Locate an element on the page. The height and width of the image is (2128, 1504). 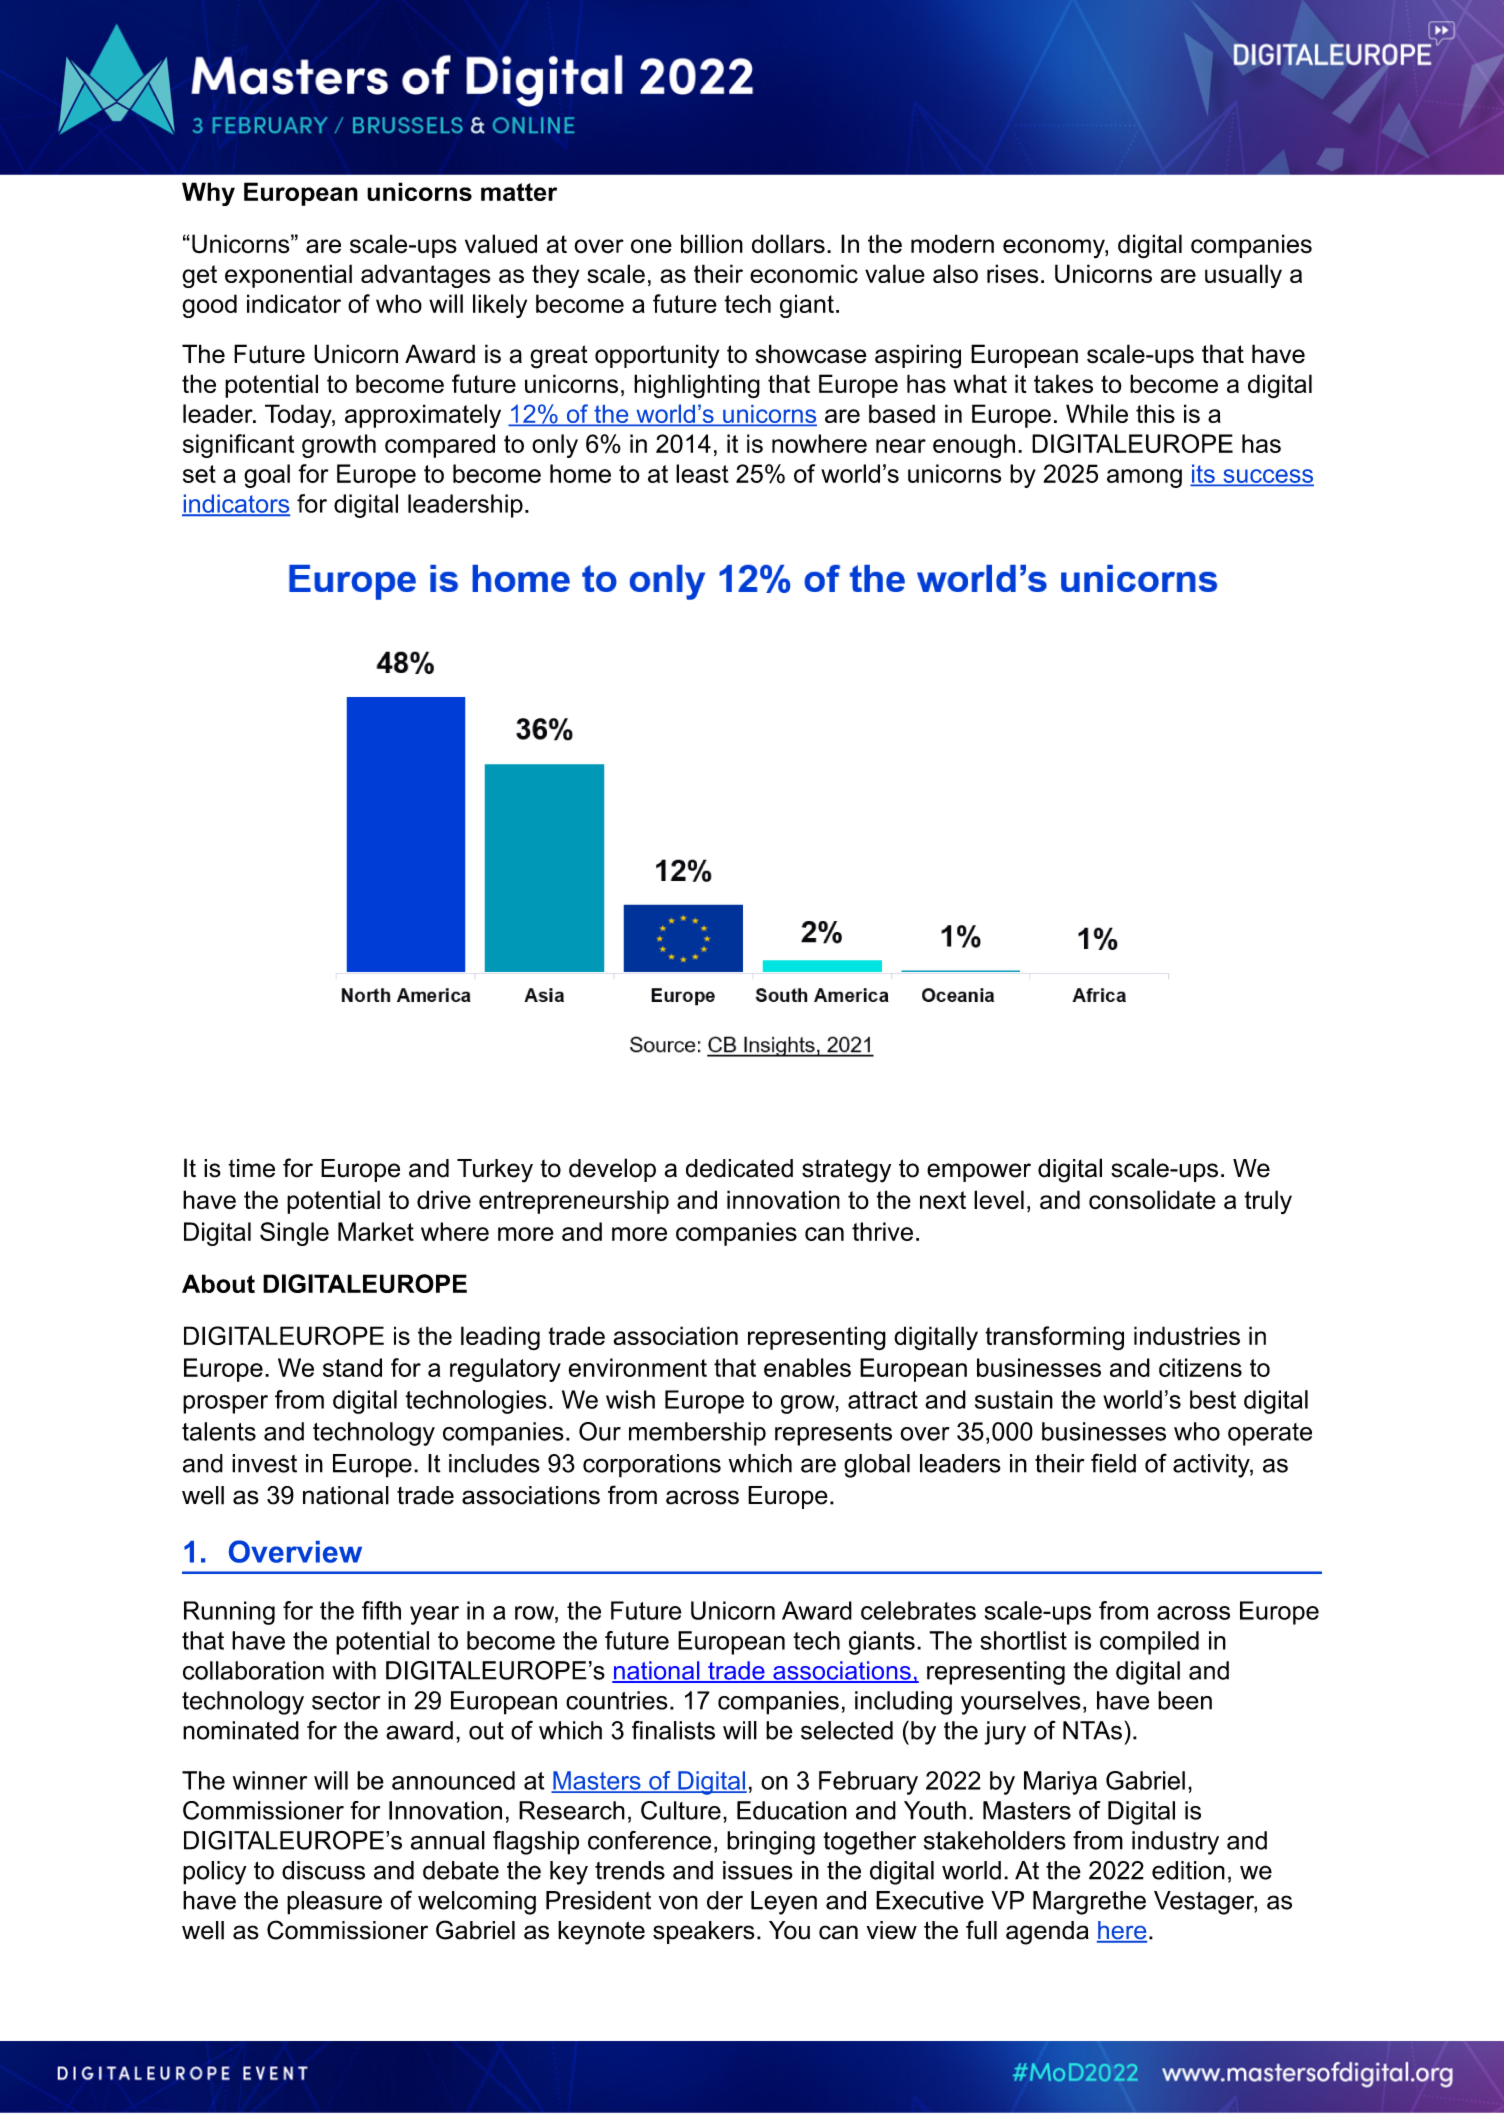
membership is located at coordinates (697, 1434).
